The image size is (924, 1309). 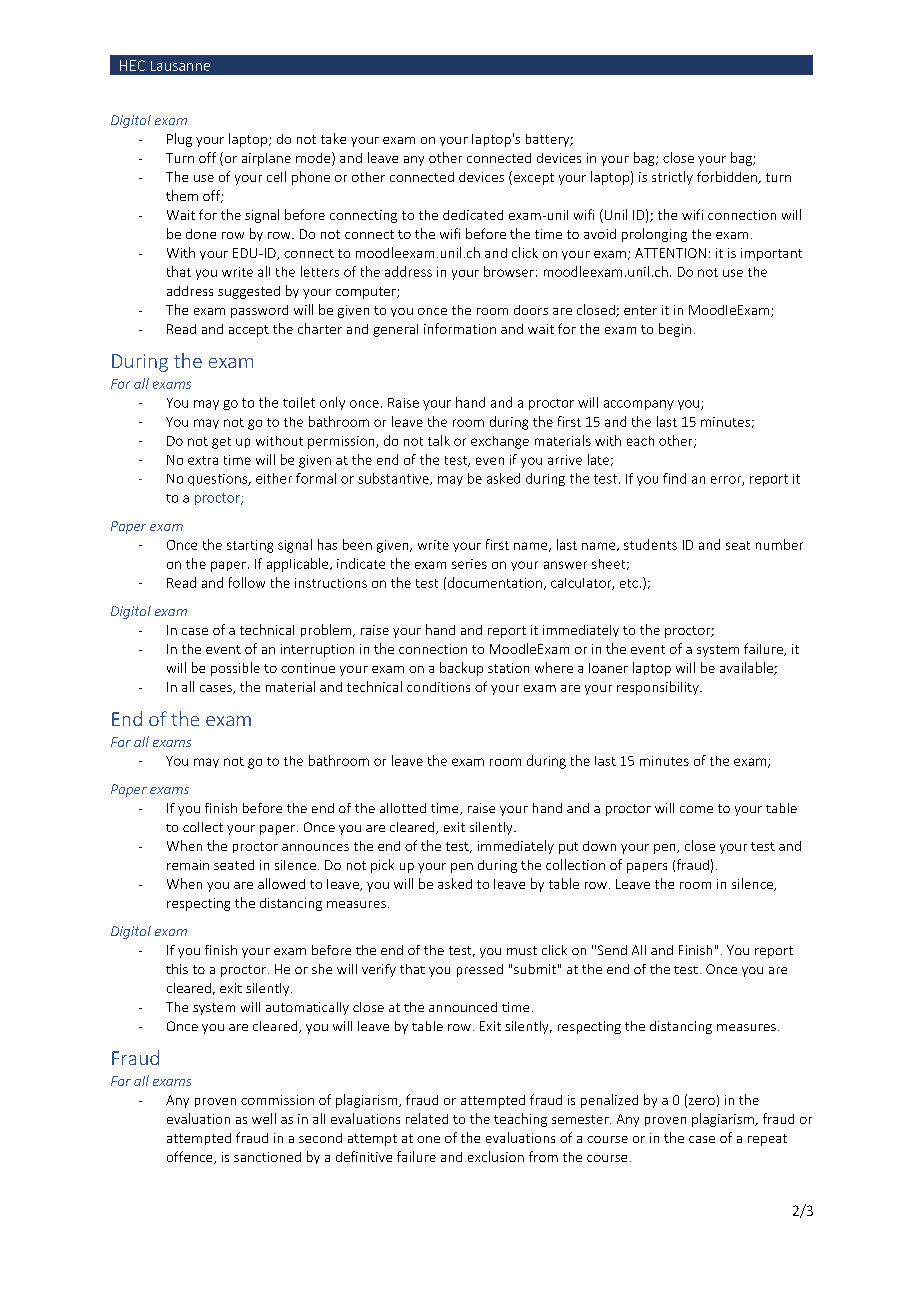 I want to click on zero, so click(x=702, y=1101).
